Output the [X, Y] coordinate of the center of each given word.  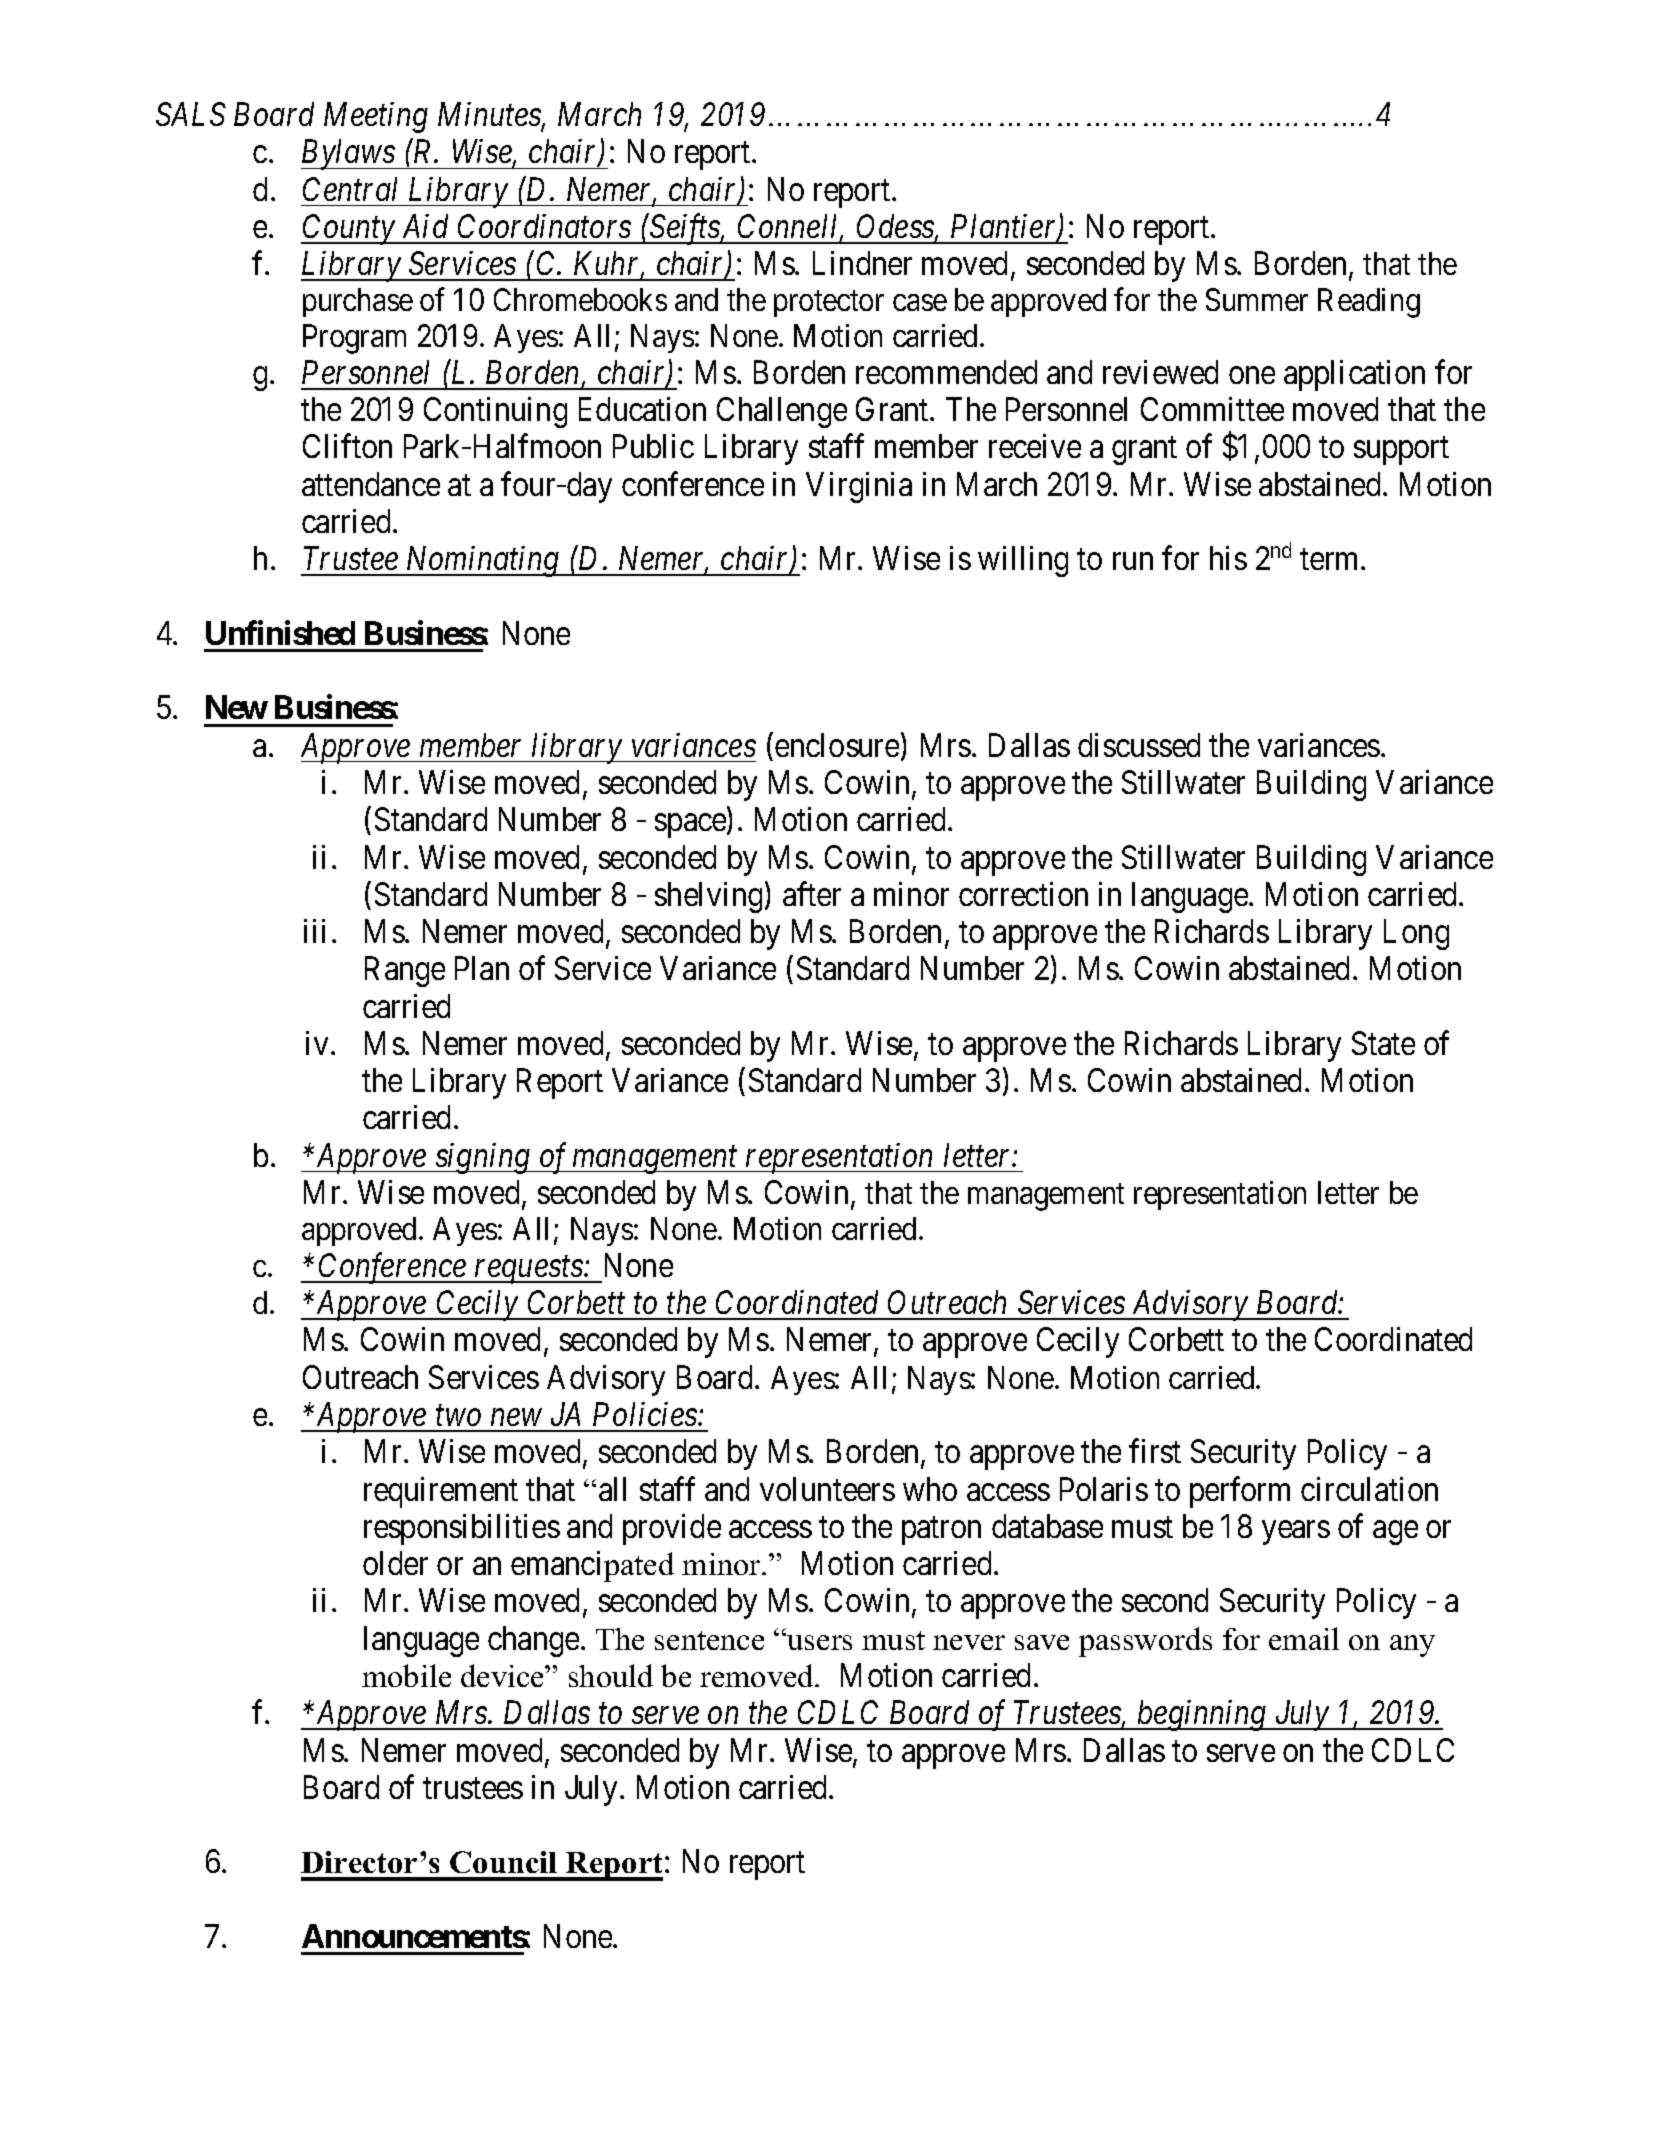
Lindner [862, 263]
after [812, 894]
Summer [1257, 299]
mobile [406, 1675]
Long [1416, 935]
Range [405, 972]
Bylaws [349, 154]
